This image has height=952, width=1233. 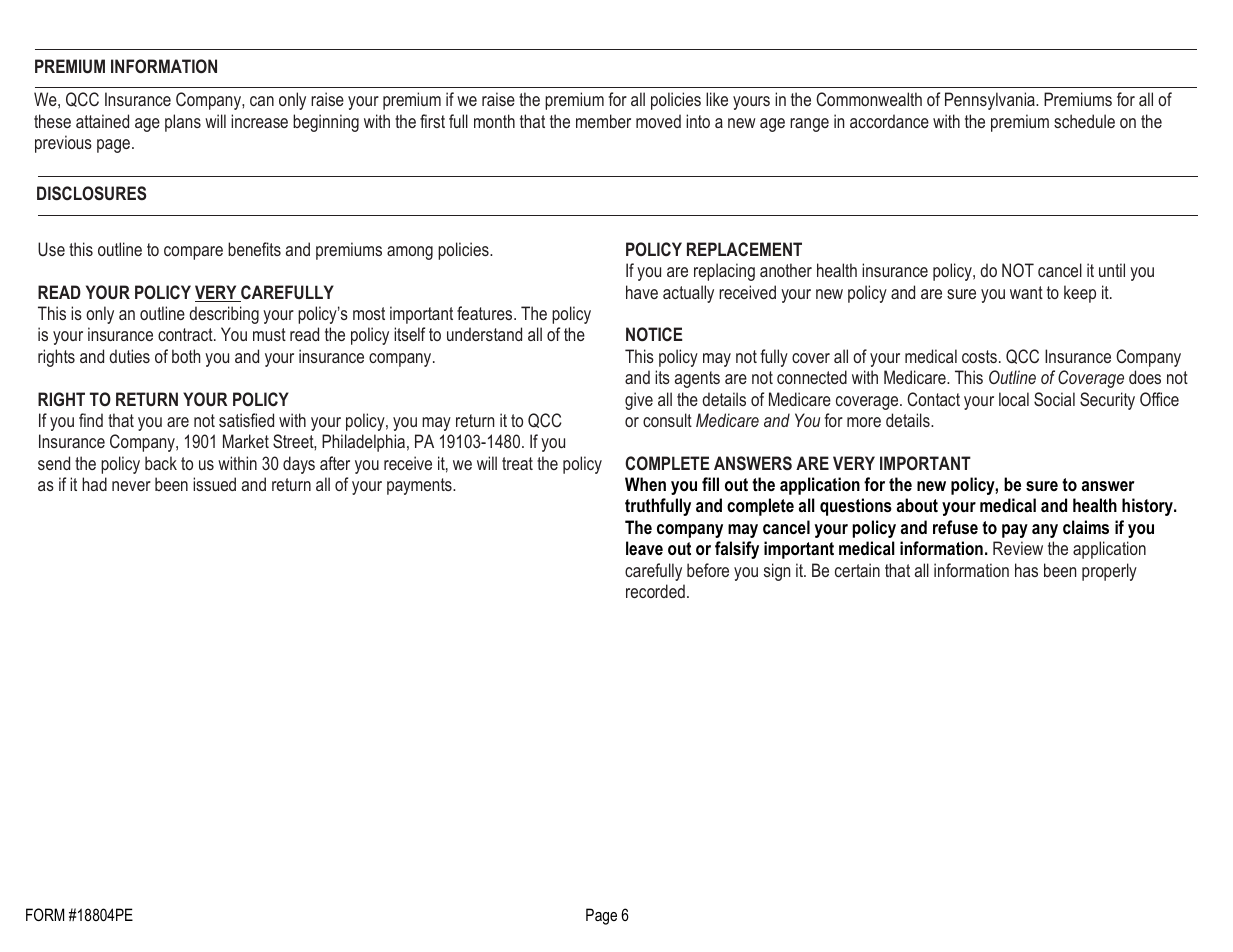 I want to click on schedule, so click(x=1084, y=121).
